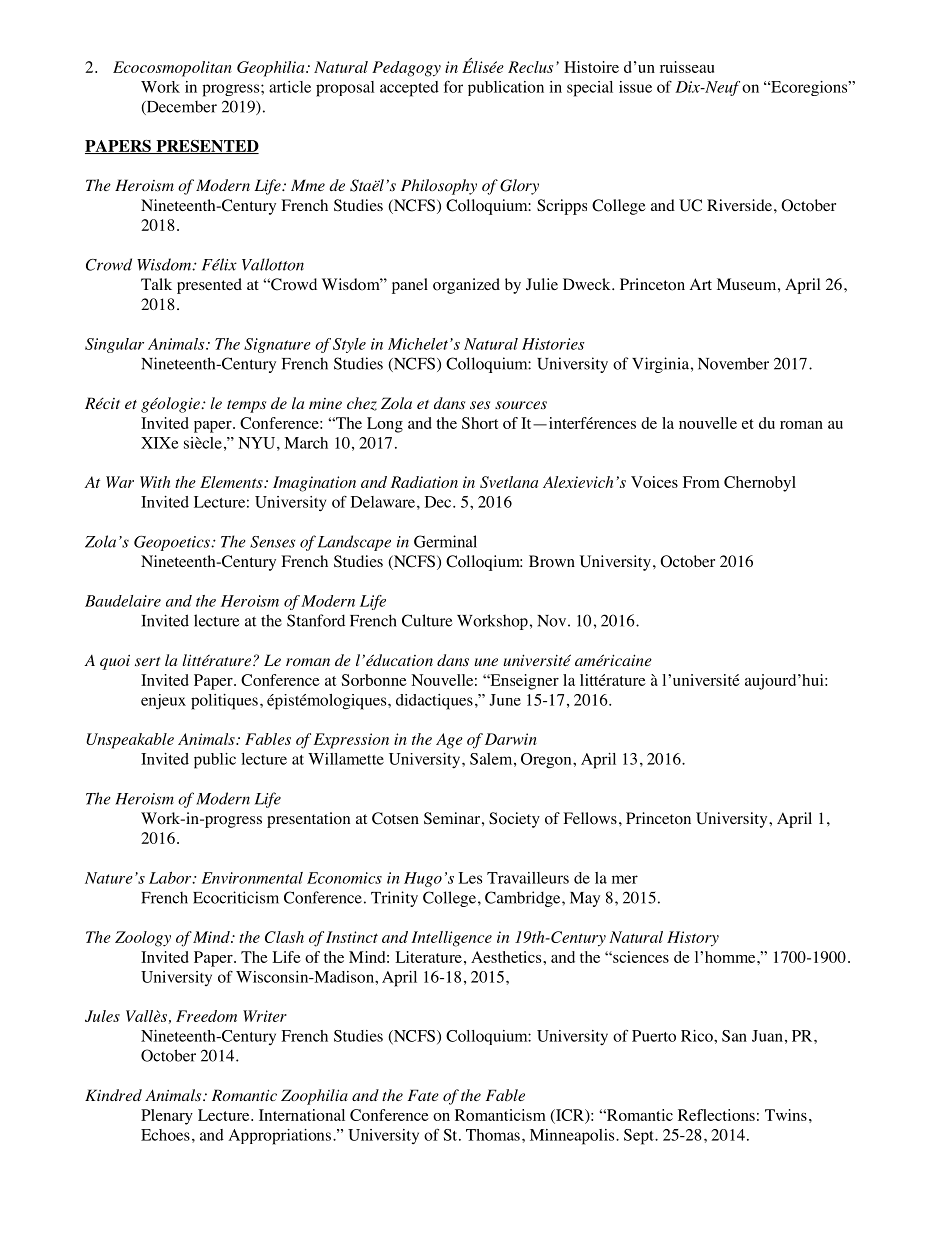  I want to click on Age, so click(449, 741).
